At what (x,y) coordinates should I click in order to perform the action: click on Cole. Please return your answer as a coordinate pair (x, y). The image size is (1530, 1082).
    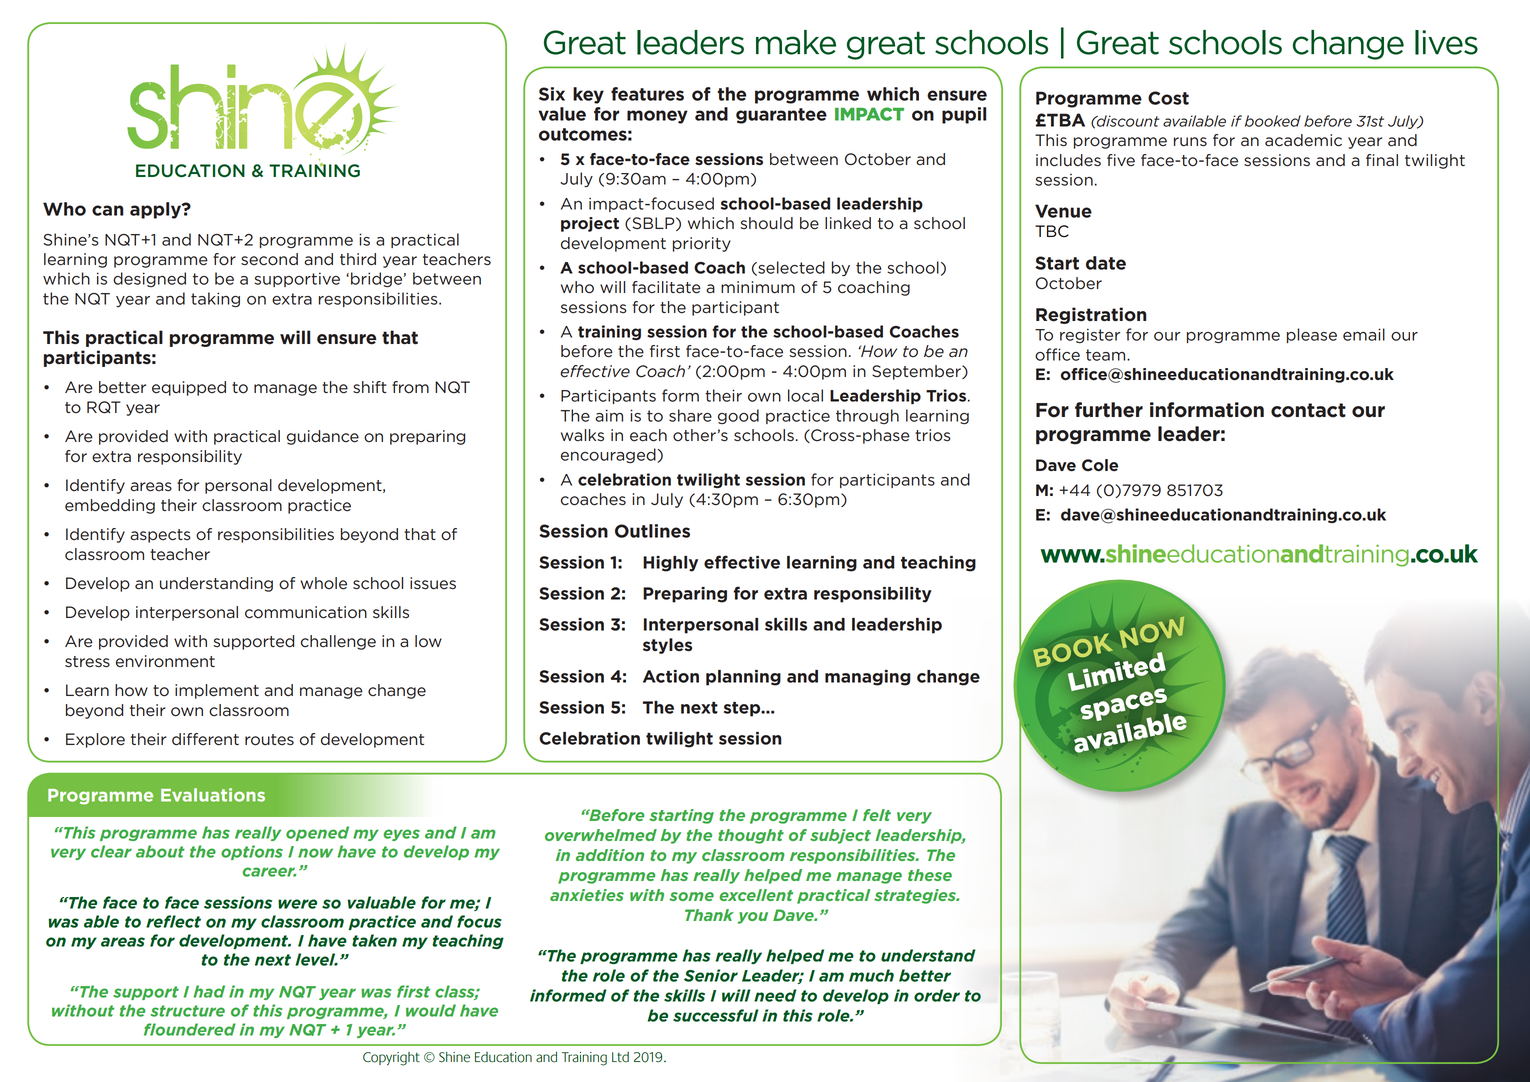
    Looking at the image, I should click on (1100, 465).
